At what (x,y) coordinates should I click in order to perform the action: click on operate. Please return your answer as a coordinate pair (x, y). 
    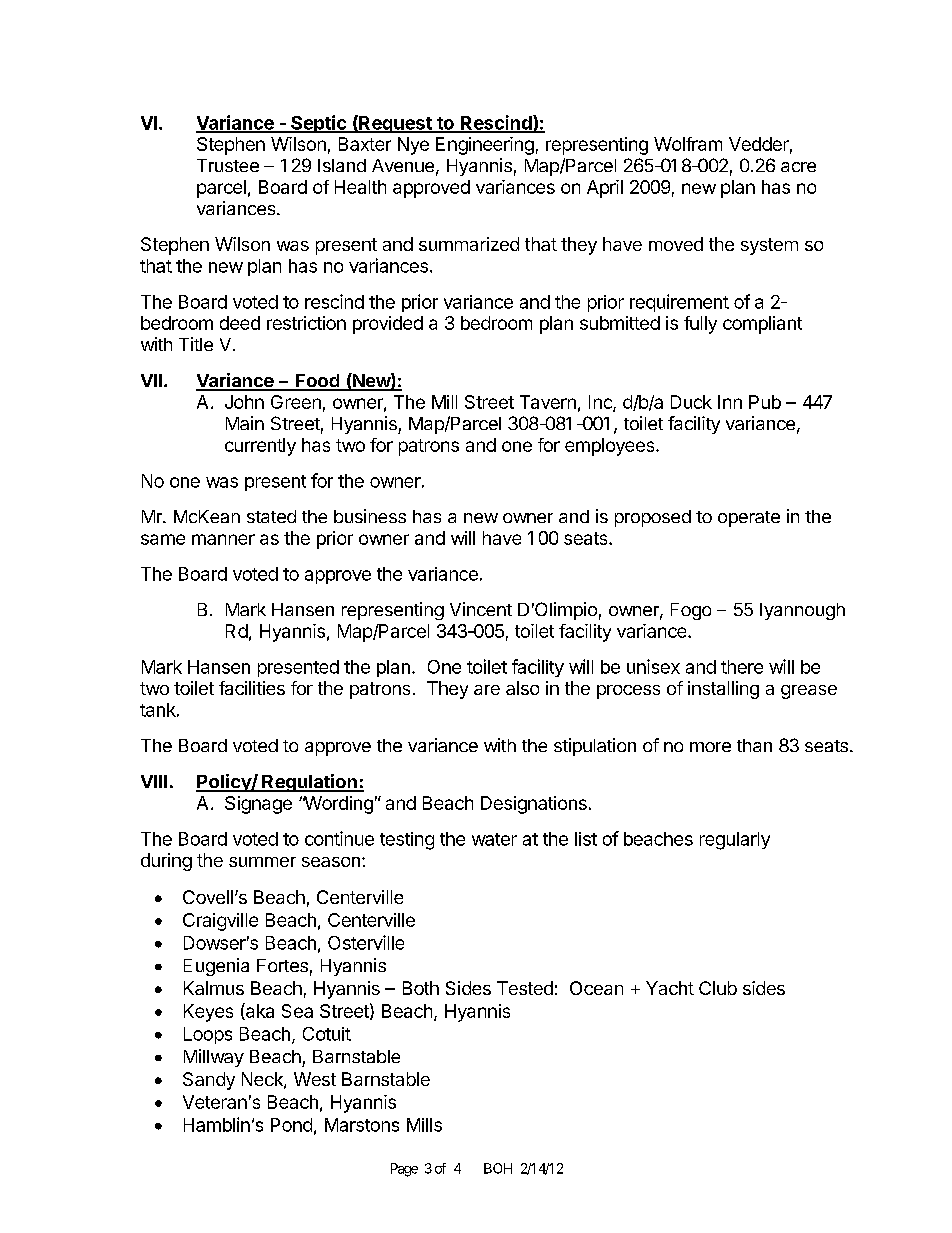
    Looking at the image, I should click on (749, 519).
